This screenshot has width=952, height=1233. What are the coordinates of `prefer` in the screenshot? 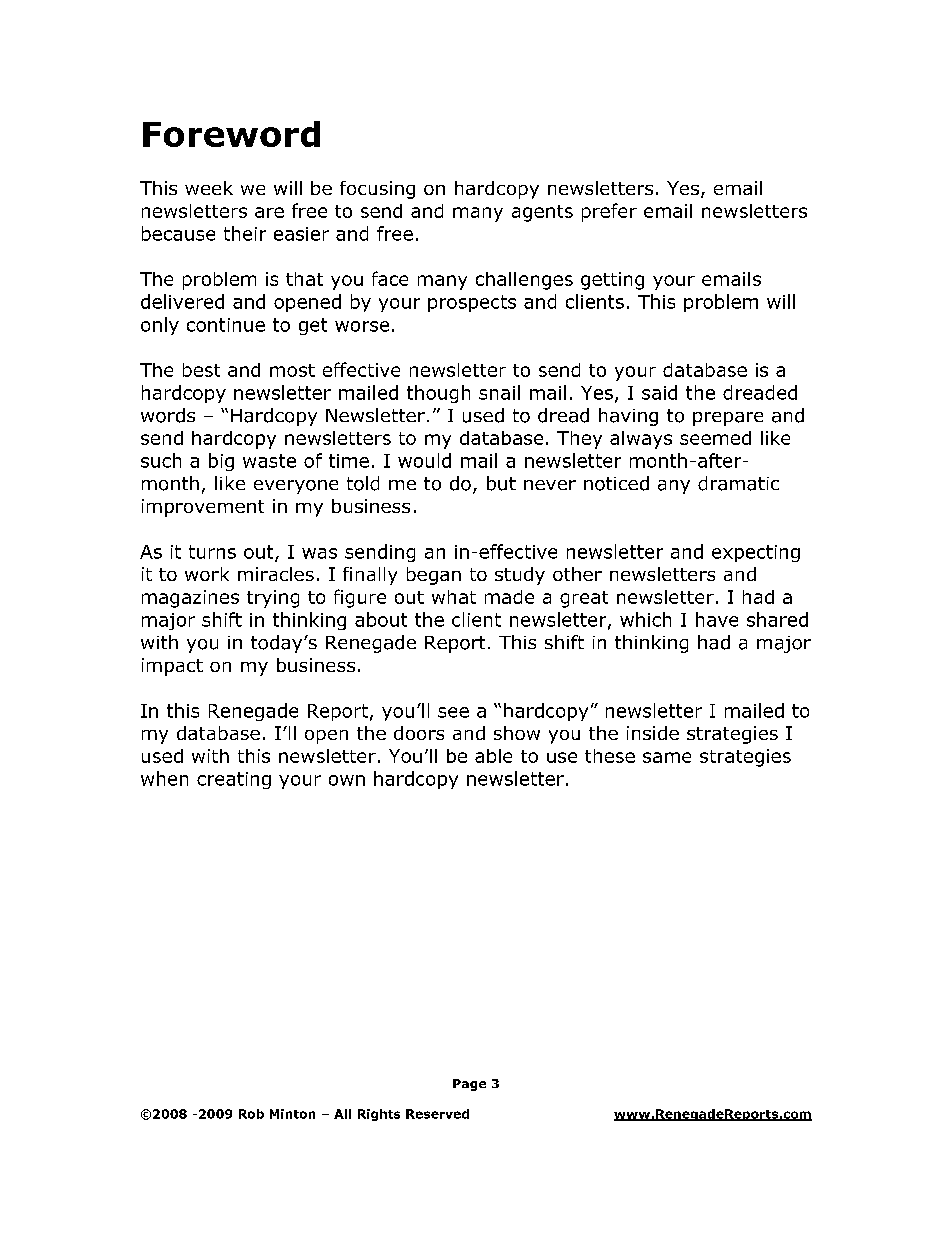 It's located at (609, 212).
